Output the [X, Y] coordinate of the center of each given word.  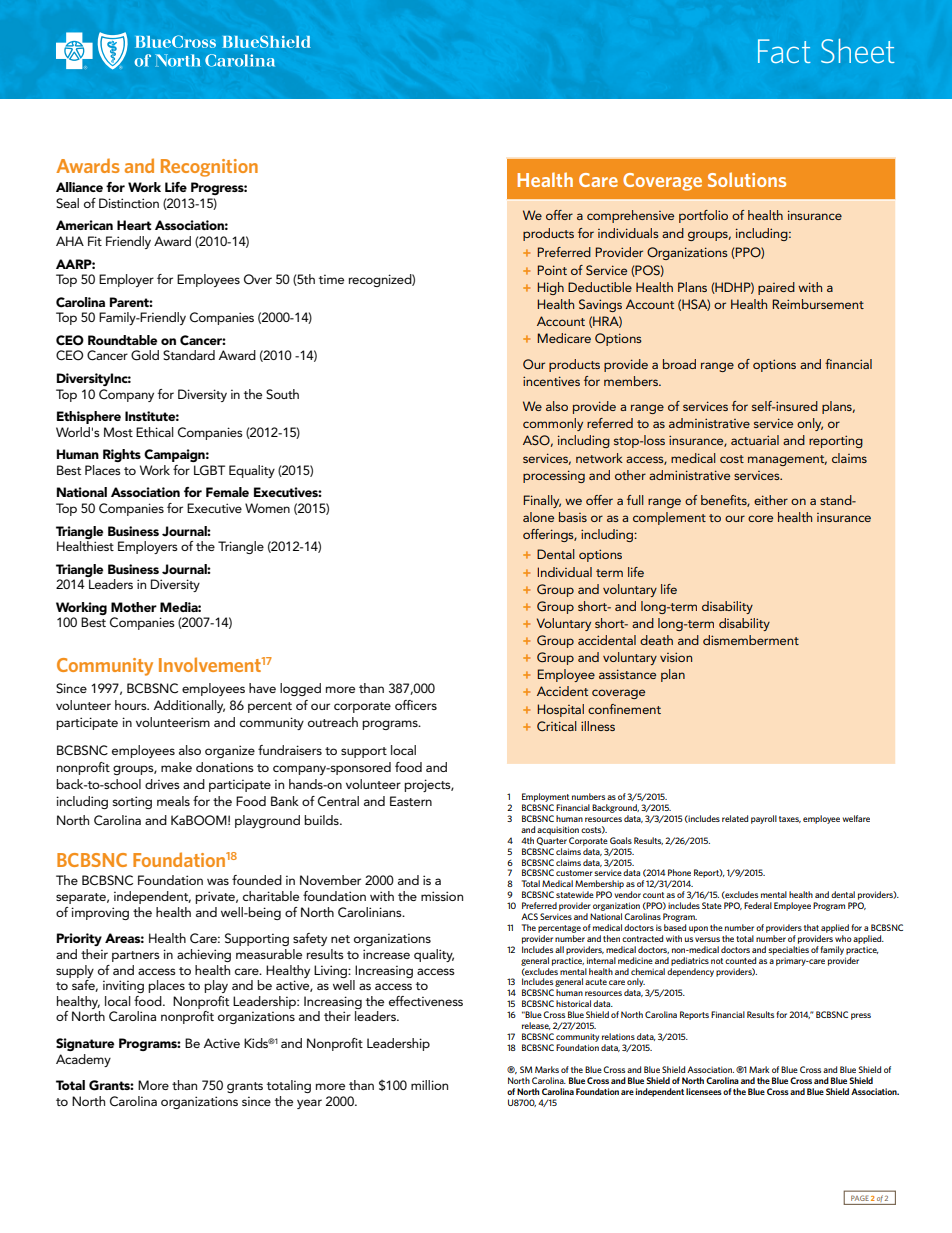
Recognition [209, 168]
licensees [704, 1091]
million [429, 1085]
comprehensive [630, 216]
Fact [784, 51]
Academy [83, 1060]
